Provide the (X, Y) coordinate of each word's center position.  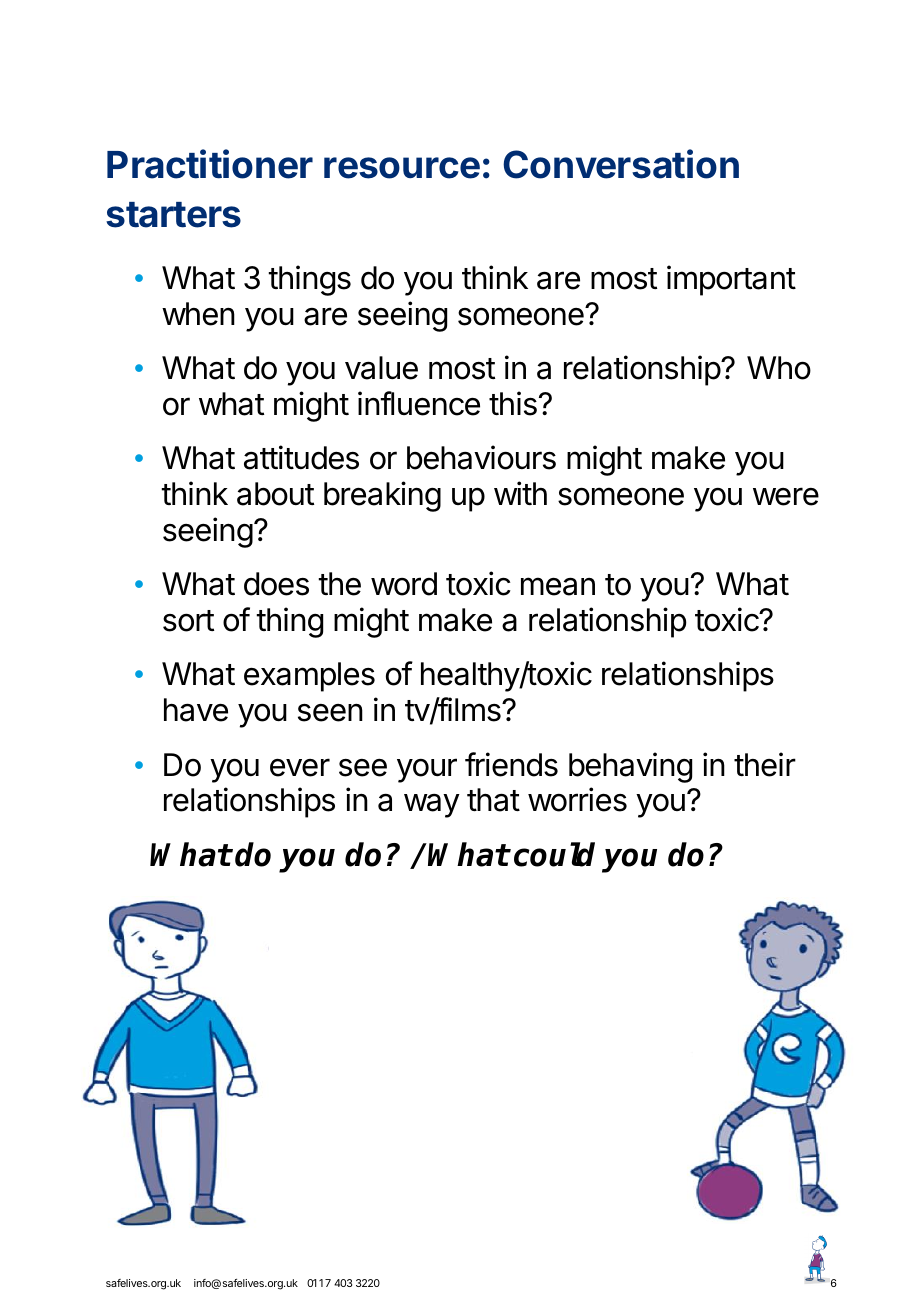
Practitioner (210, 164)
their (765, 764)
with (520, 493)
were (786, 496)
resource (402, 168)
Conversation (621, 164)
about (275, 494)
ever (300, 767)
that (493, 800)
